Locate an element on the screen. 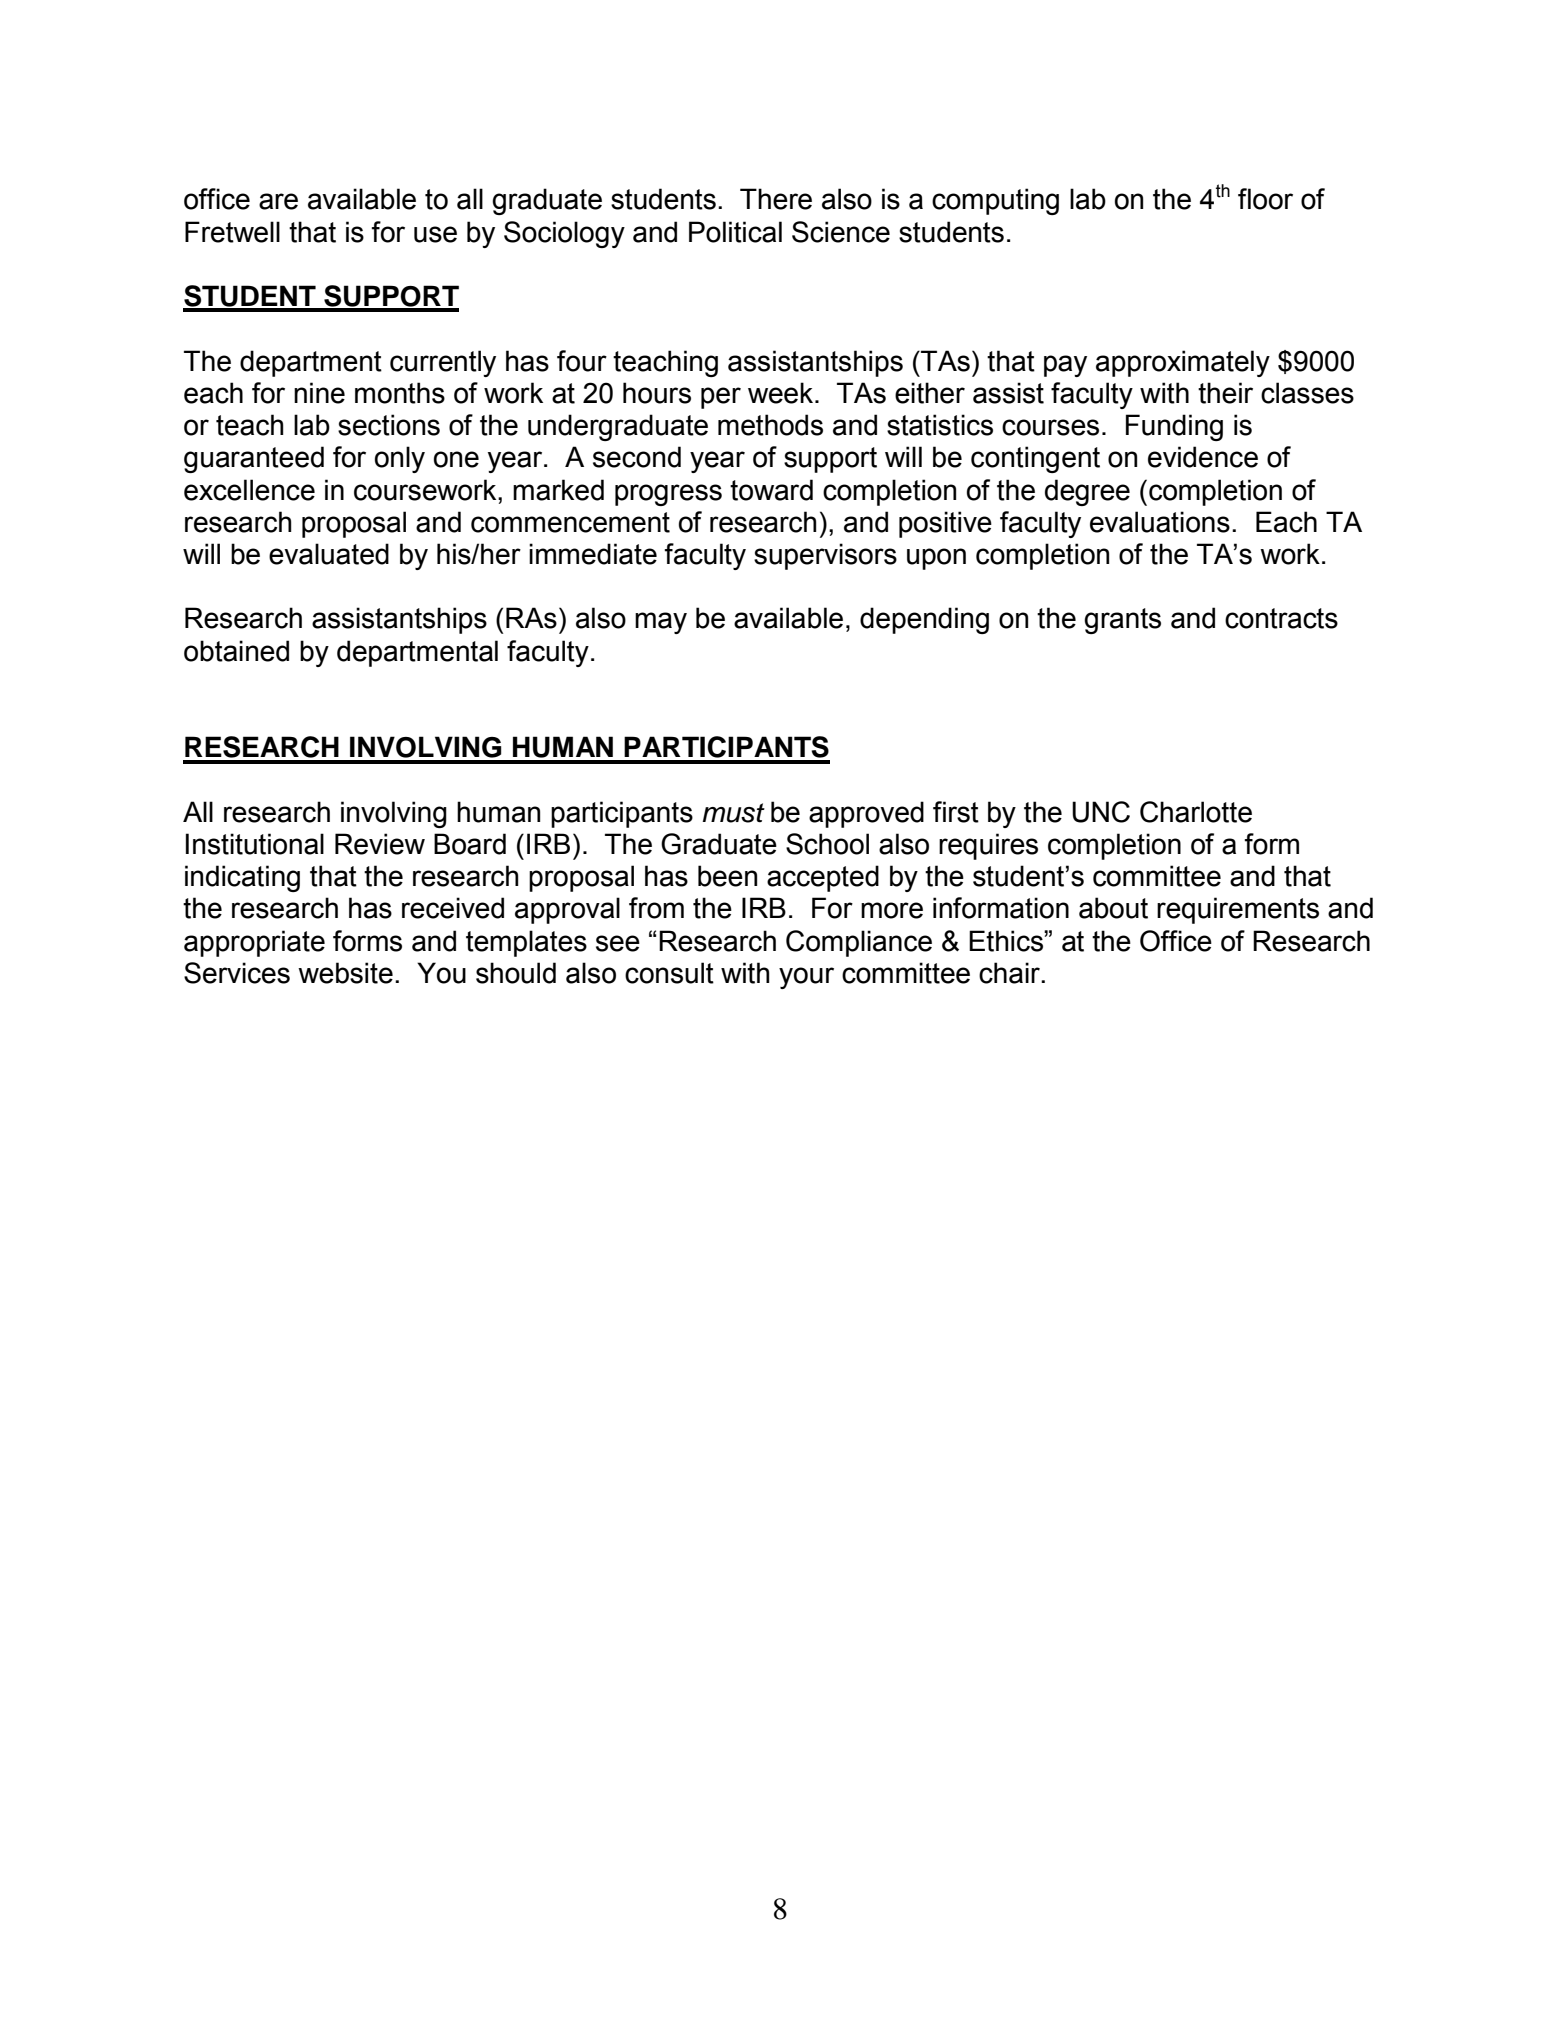 The image size is (1560, 2018). website is located at coordinates (345, 973).
